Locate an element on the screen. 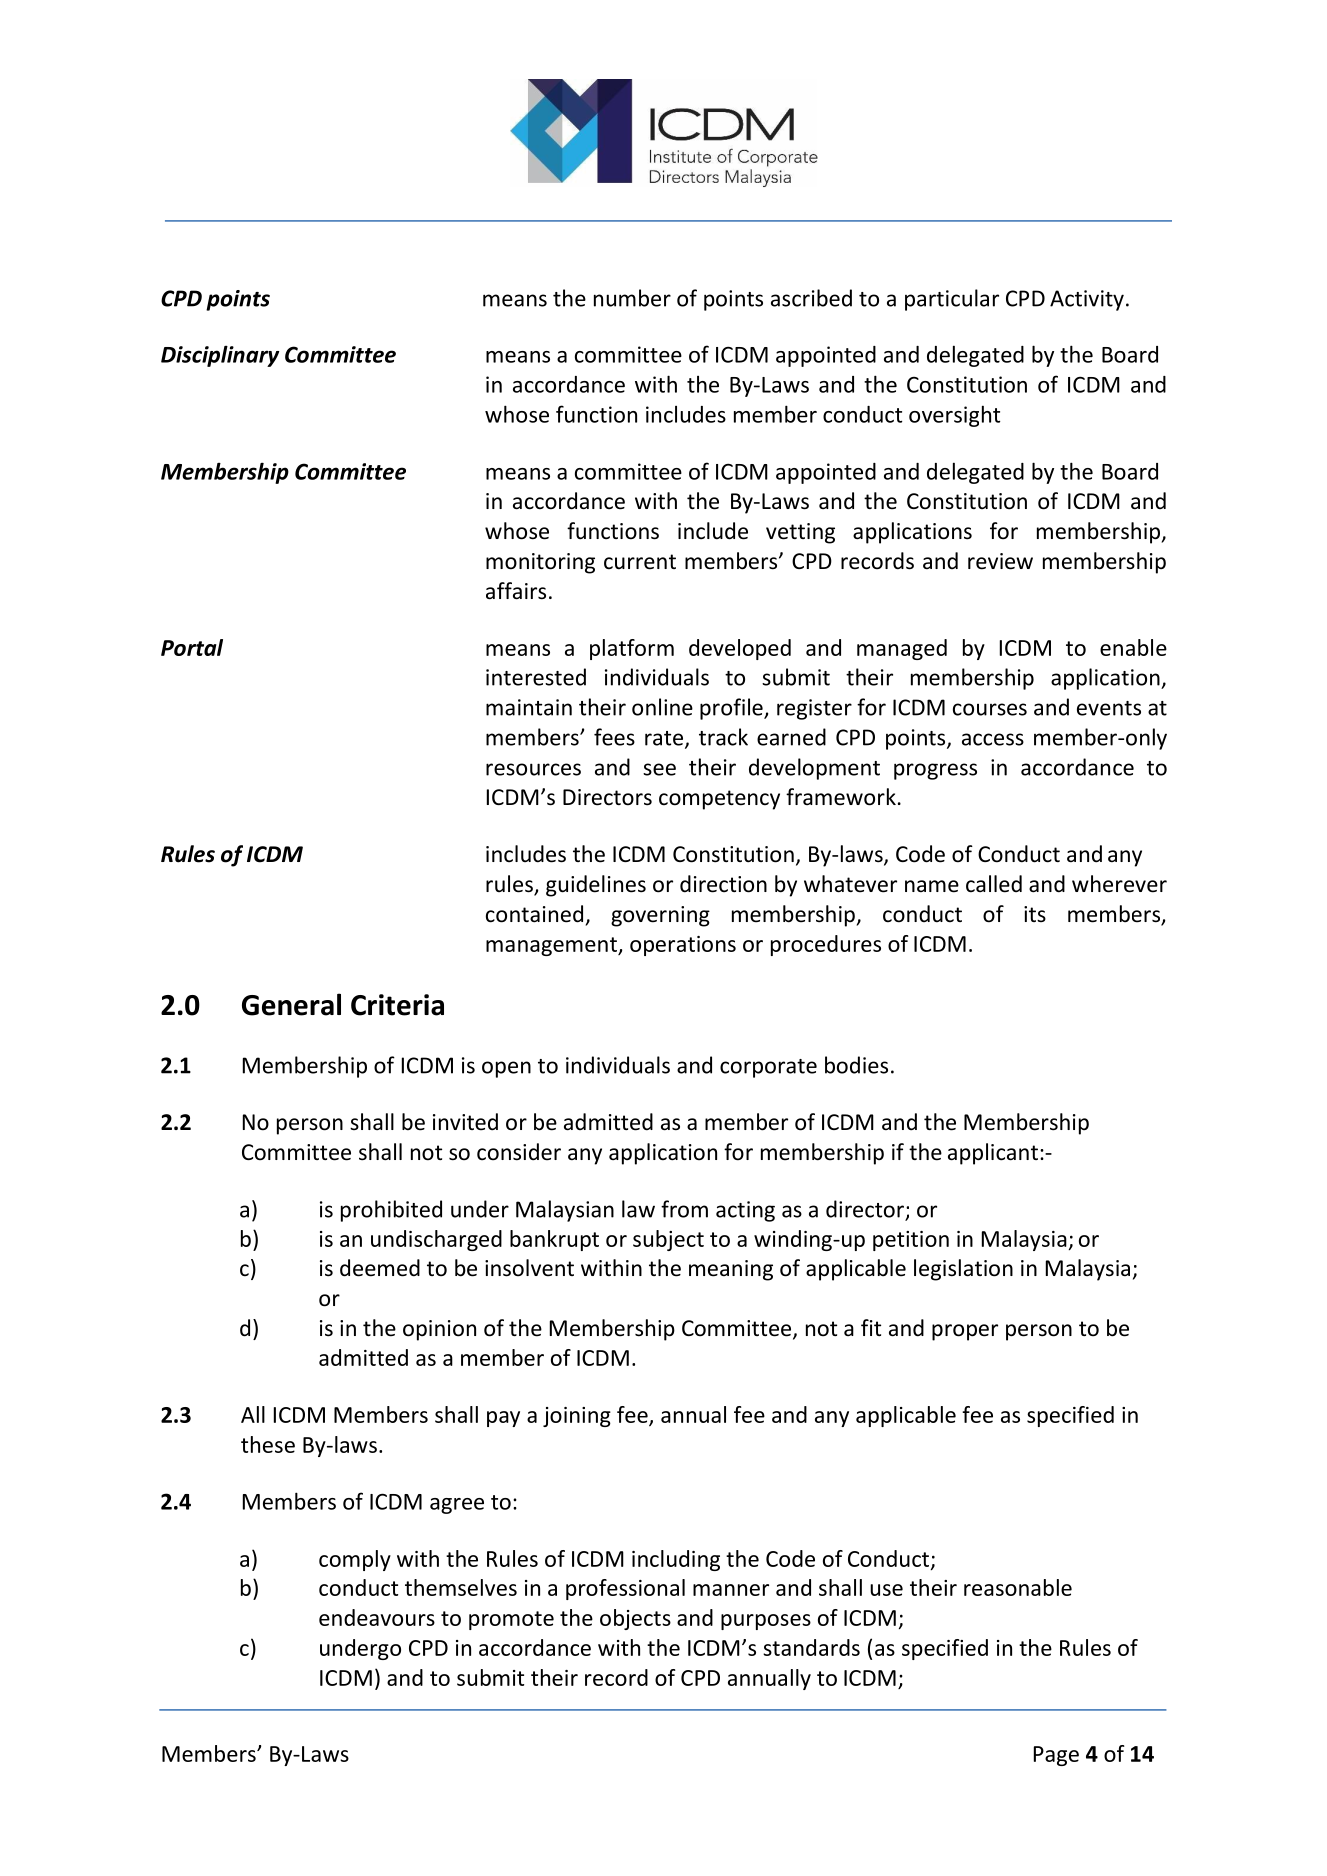 This screenshot has height=1876, width=1327. courses is located at coordinates (990, 709).
